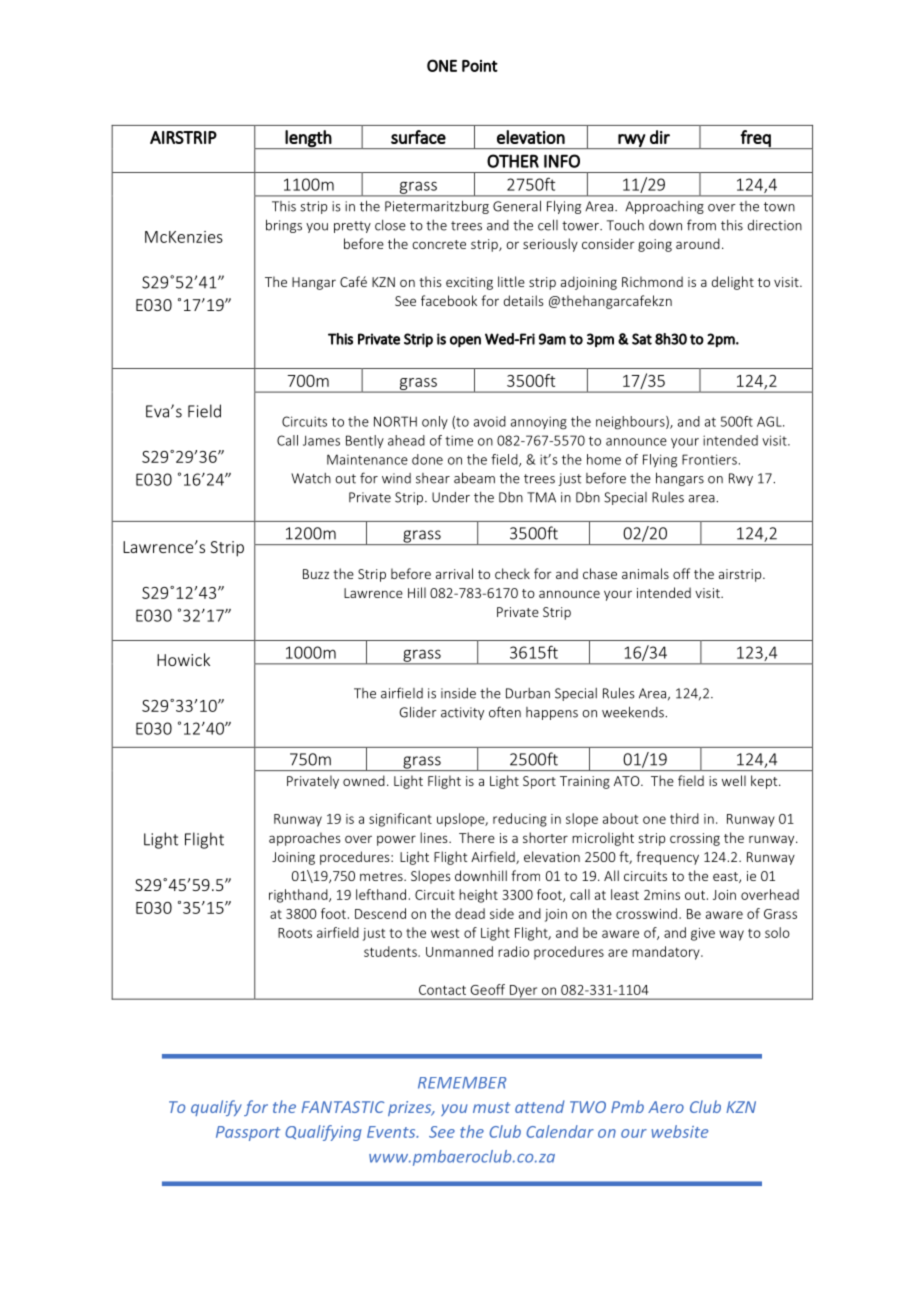  What do you see at coordinates (316, 574) in the document?
I see `Buzz` at bounding box center [316, 574].
